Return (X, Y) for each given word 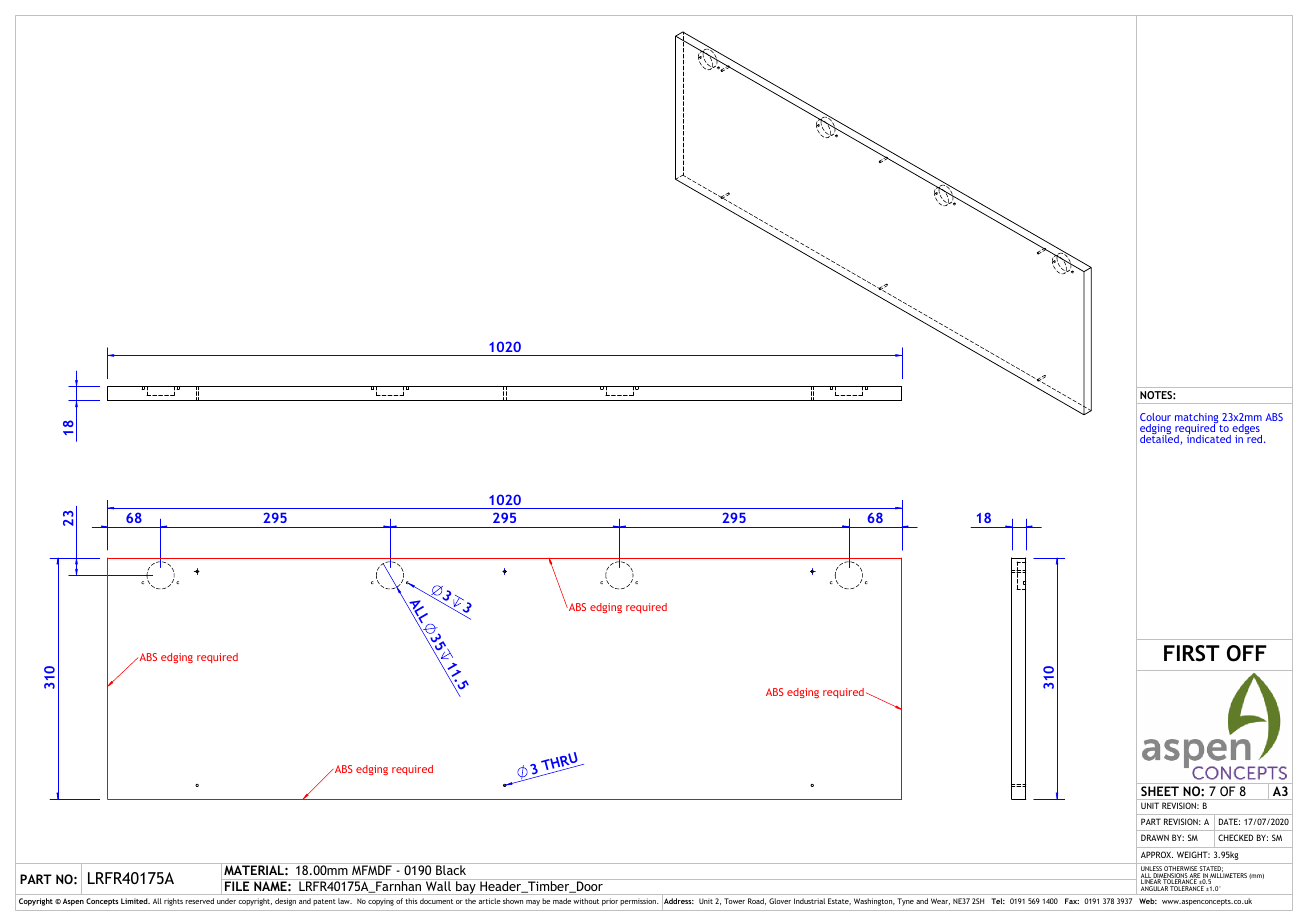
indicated (1209, 438)
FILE (237, 886)
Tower (734, 901)
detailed (1160, 439)
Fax (1072, 901)
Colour (1155, 417)
